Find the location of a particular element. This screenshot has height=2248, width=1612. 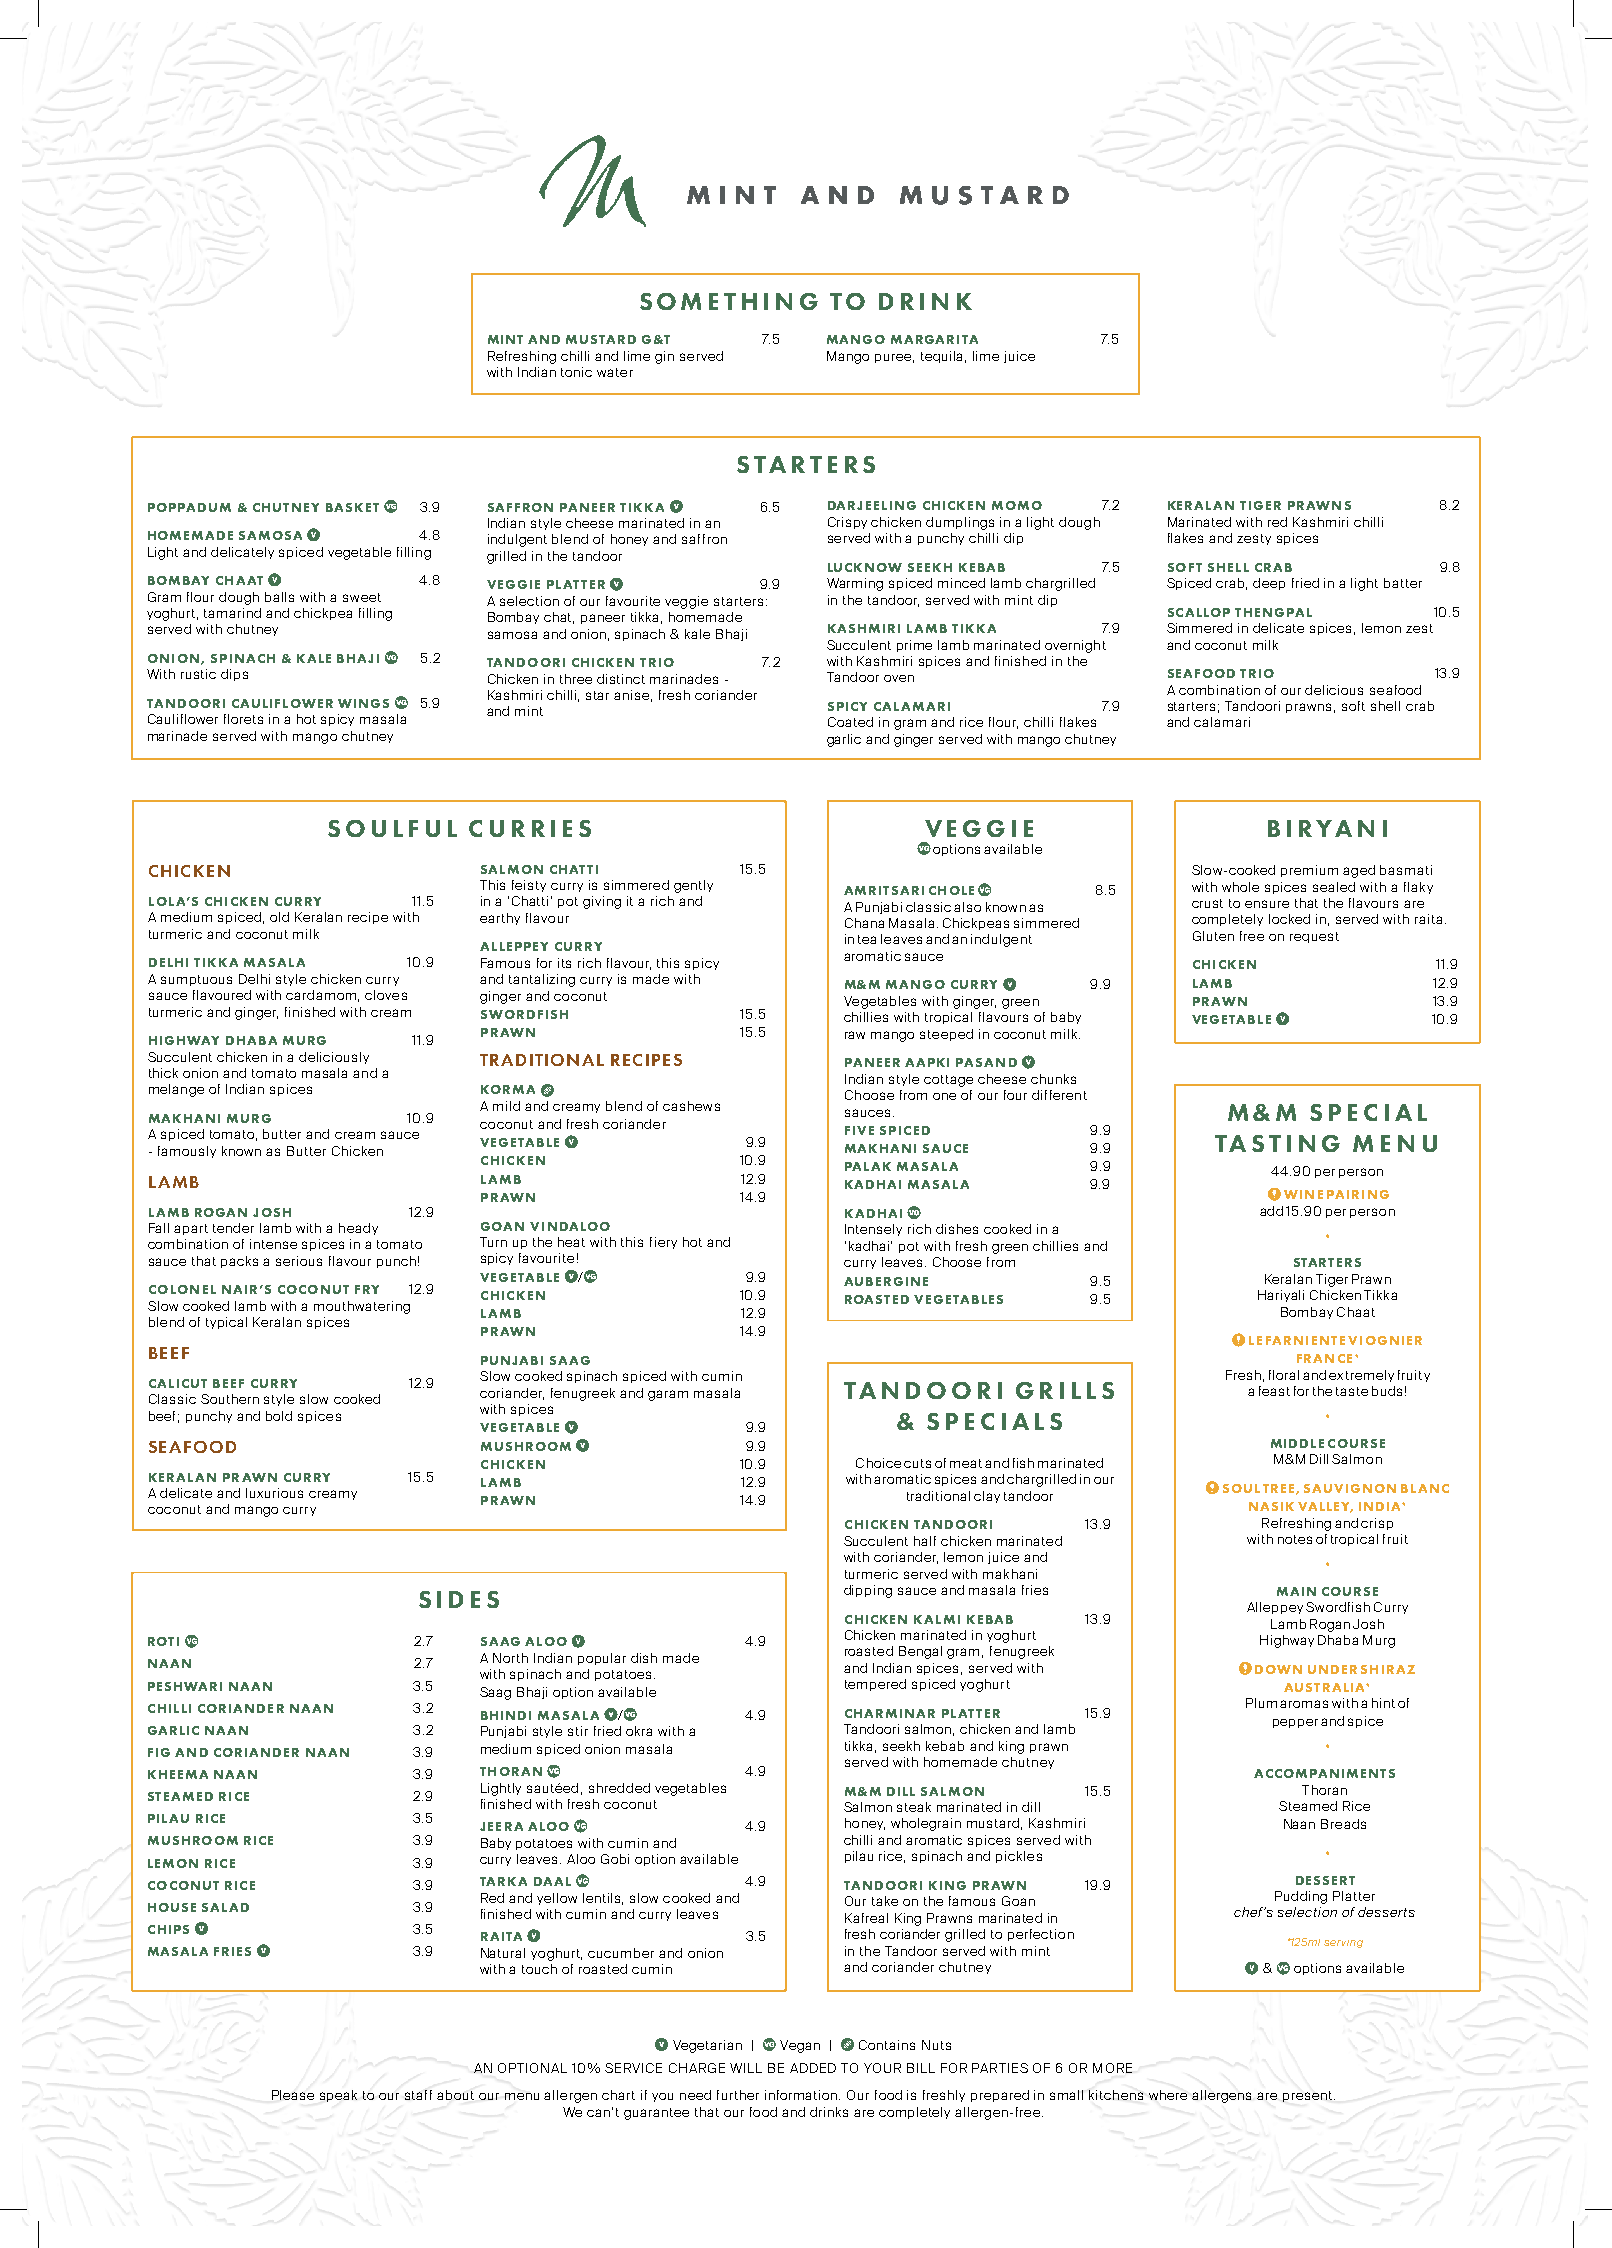

notes is located at coordinates (1295, 1539).
